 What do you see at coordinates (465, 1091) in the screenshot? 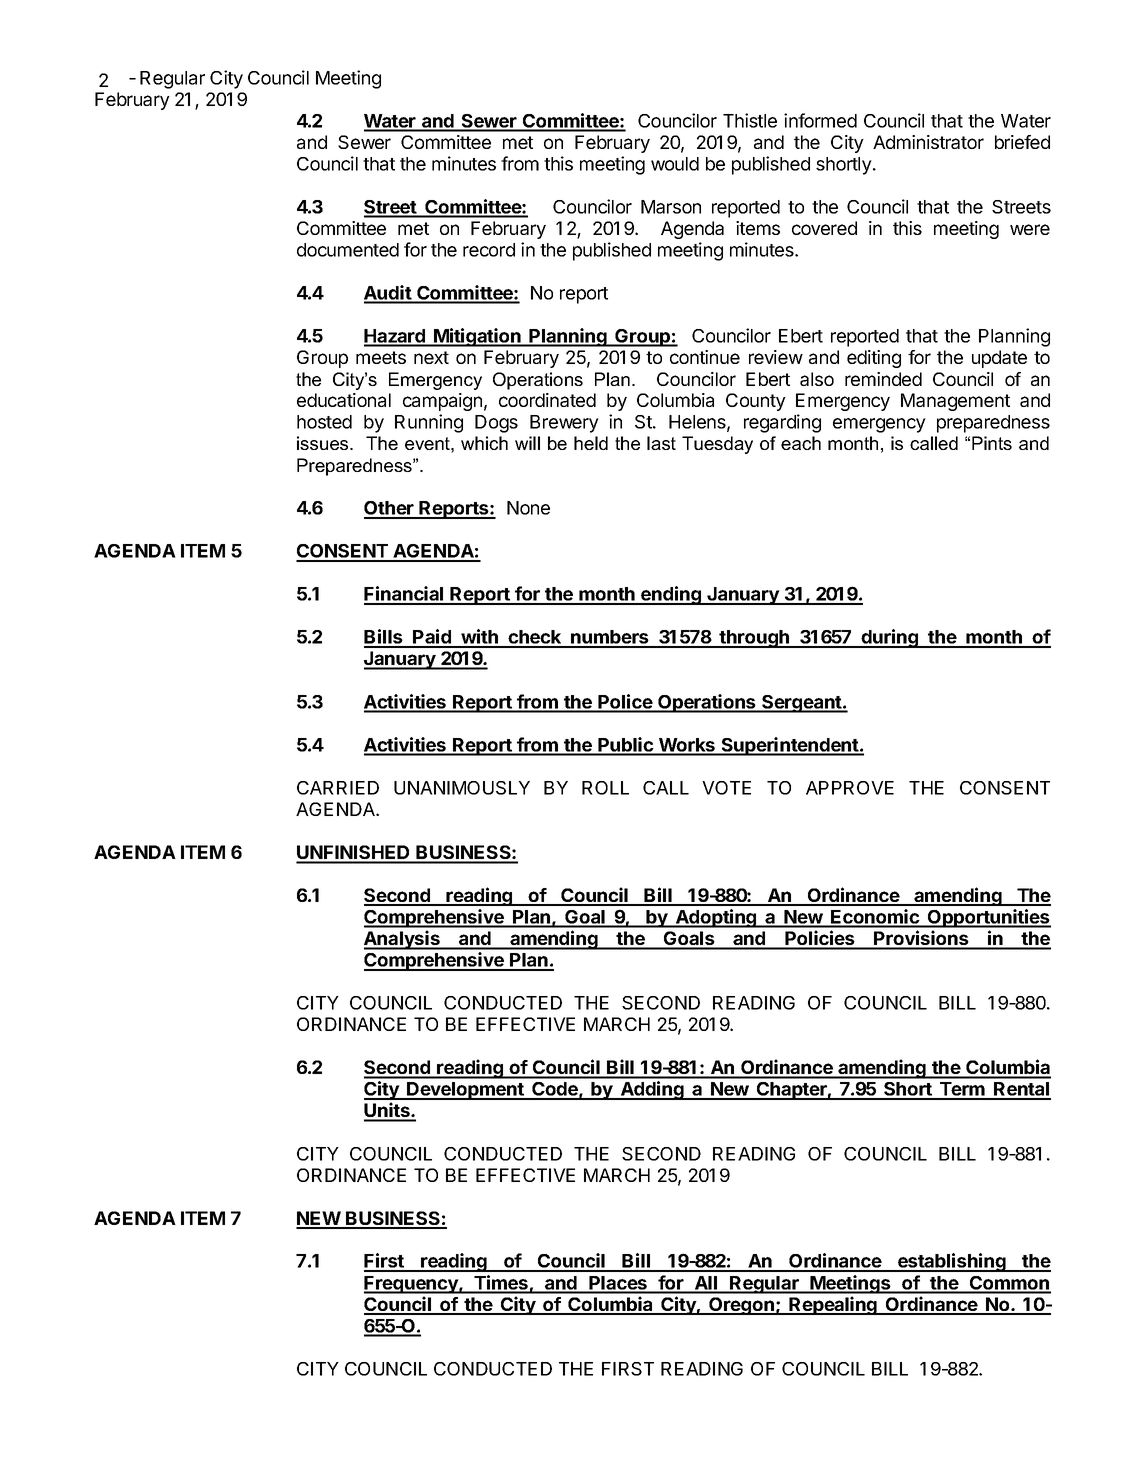
I see `Development` at bounding box center [465, 1091].
